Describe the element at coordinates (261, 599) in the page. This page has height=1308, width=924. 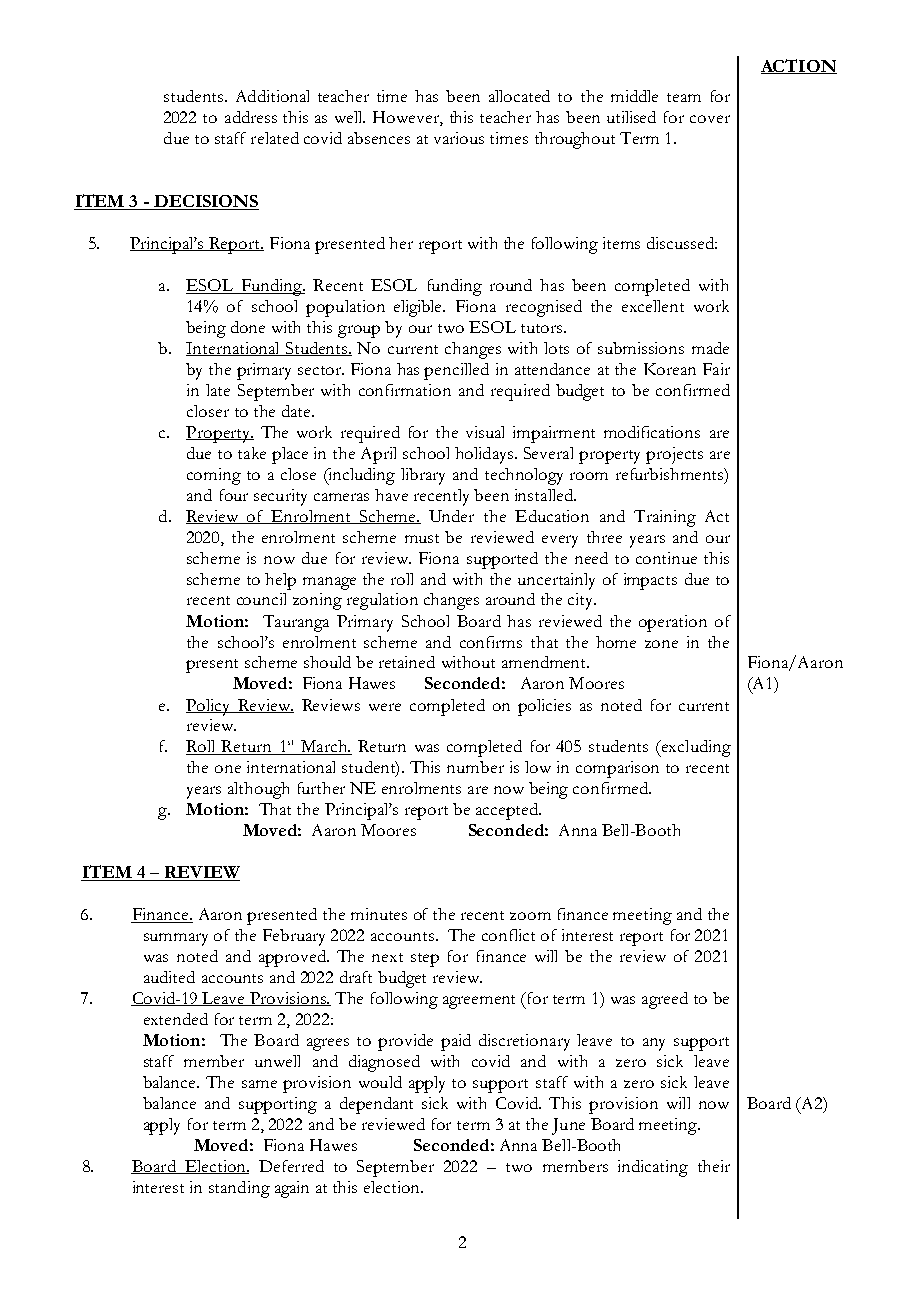
I see `council` at that location.
